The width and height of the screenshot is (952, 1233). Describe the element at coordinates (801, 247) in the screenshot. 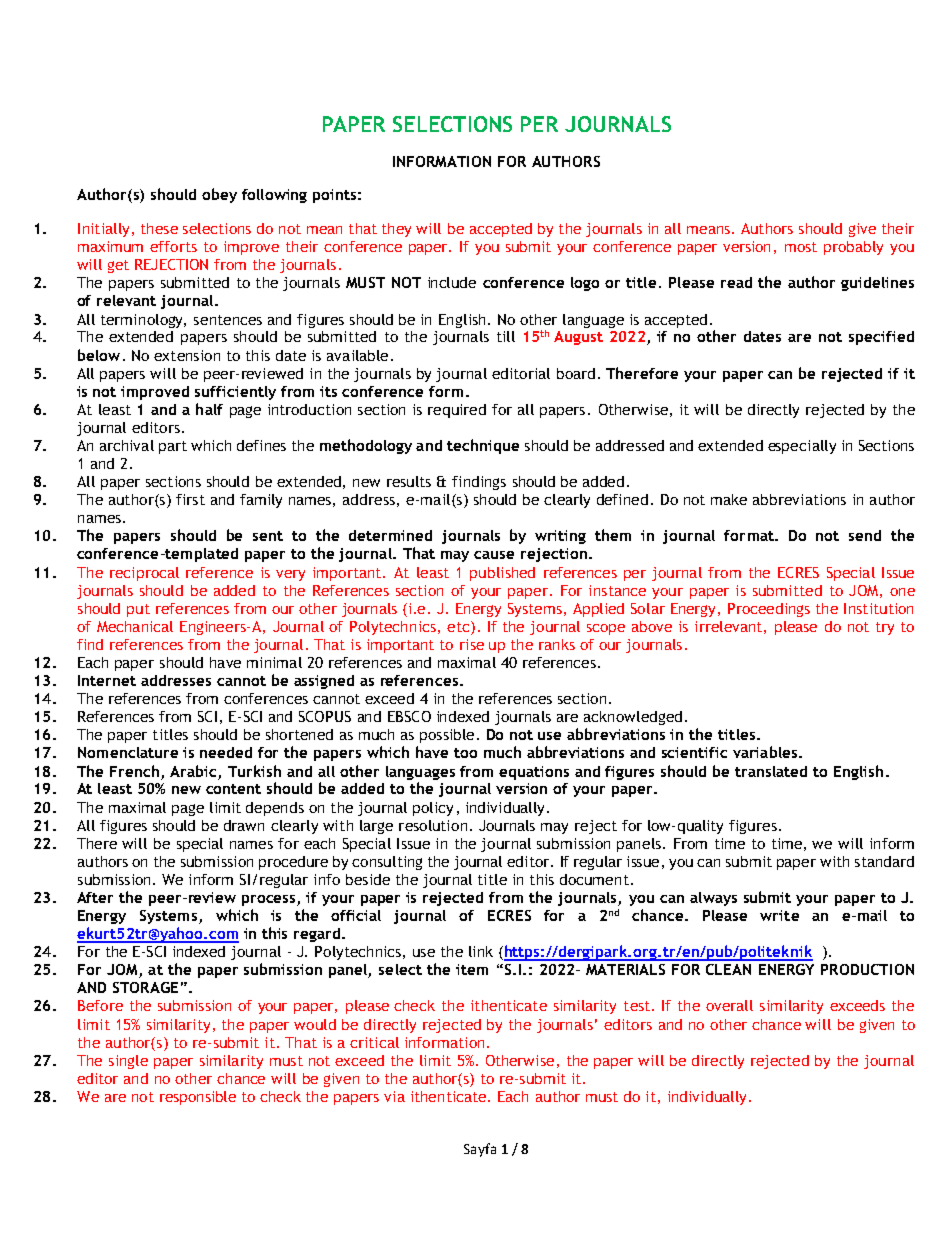

I see `most` at that location.
